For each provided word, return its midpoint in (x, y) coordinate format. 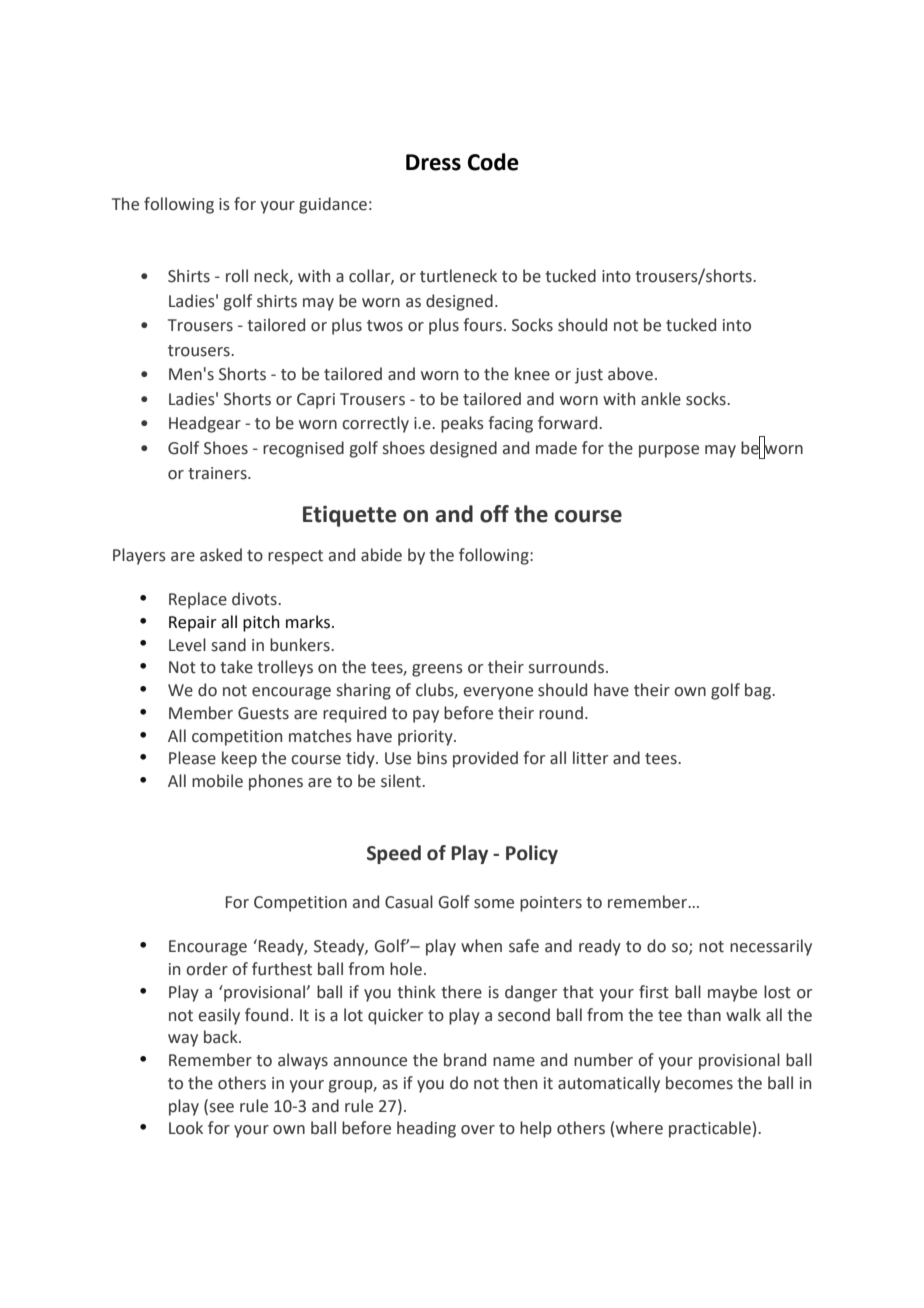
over (478, 1130)
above (630, 374)
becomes (699, 1083)
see (220, 1107)
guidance (333, 205)
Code (493, 162)
